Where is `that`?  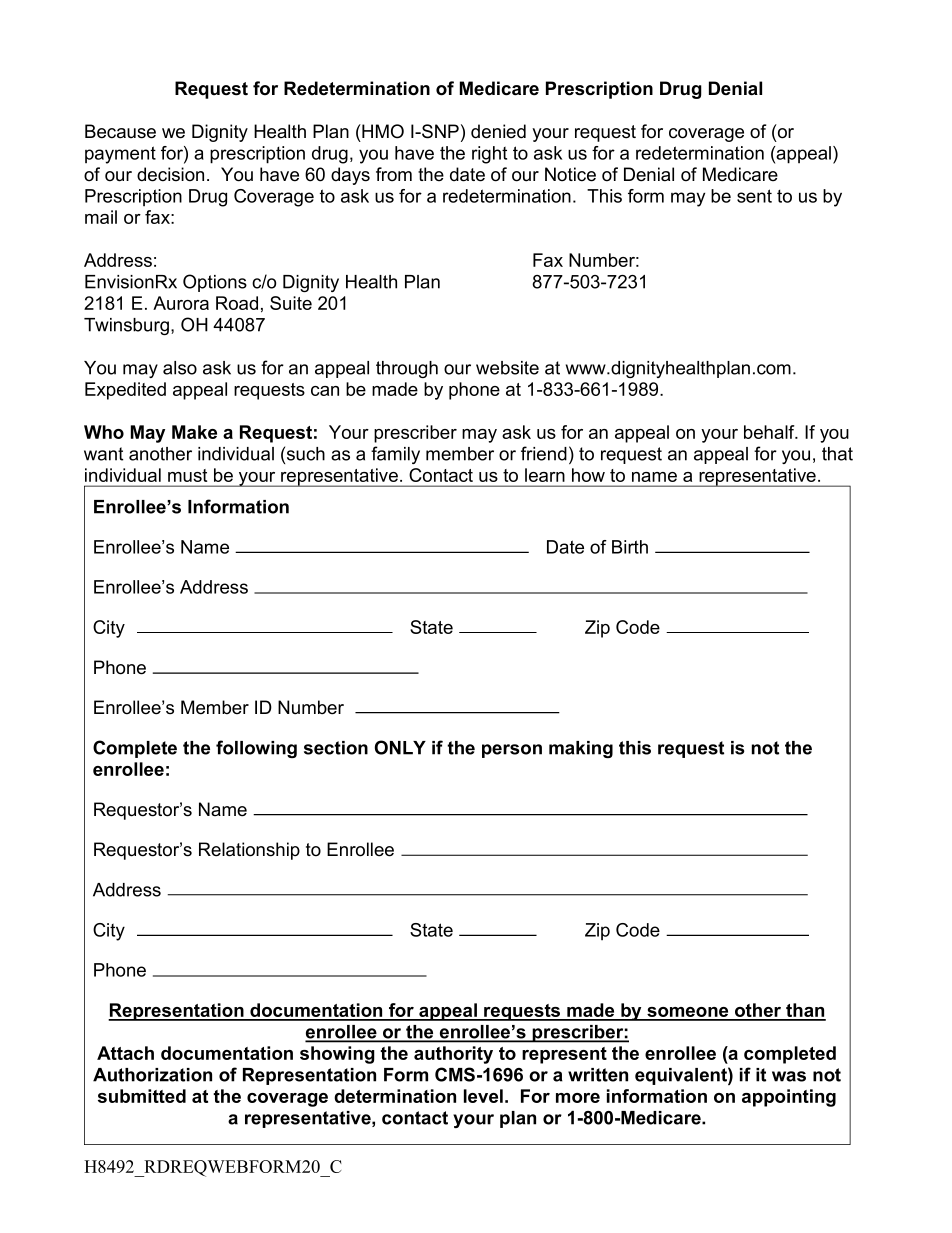
that is located at coordinates (837, 454).
